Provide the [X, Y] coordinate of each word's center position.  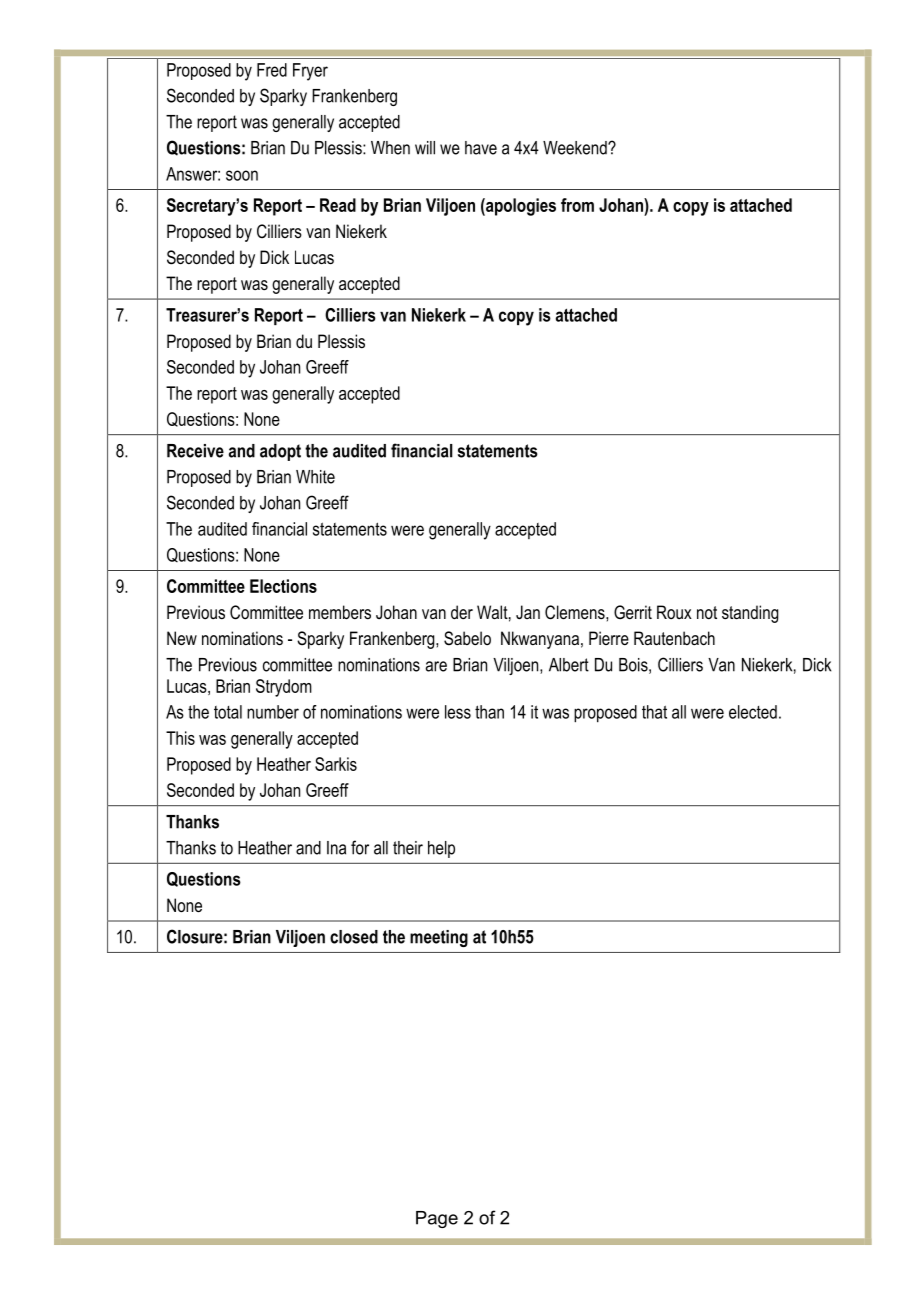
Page [437, 1219]
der [462, 612]
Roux [674, 612]
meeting [439, 938]
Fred [272, 70]
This [180, 738]
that [654, 712]
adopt [280, 452]
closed [354, 937]
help [441, 849]
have [481, 148]
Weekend [576, 148]
